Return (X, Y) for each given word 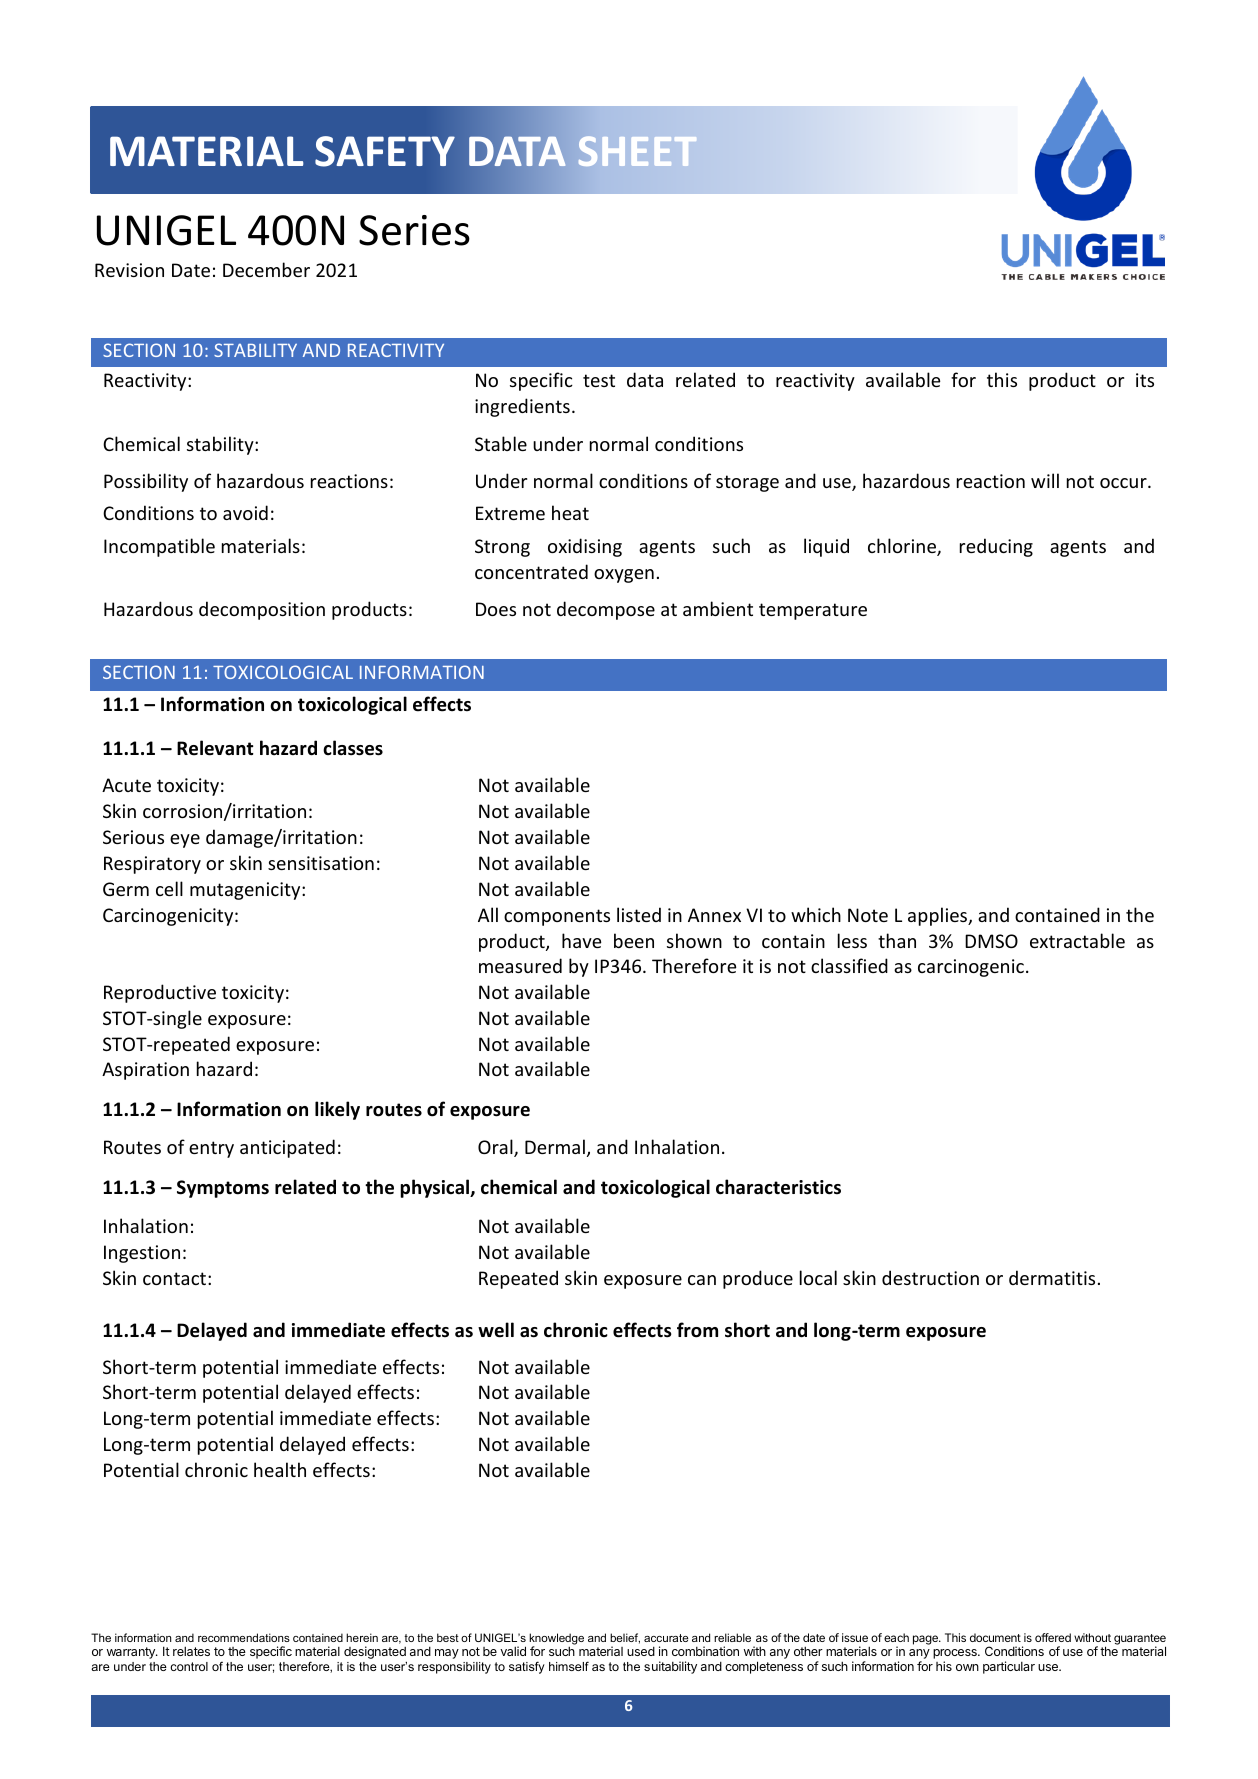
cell (169, 888)
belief (625, 1638)
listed (639, 914)
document (995, 1637)
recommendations (244, 1637)
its (1145, 380)
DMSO (991, 941)
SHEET (637, 151)
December (266, 269)
